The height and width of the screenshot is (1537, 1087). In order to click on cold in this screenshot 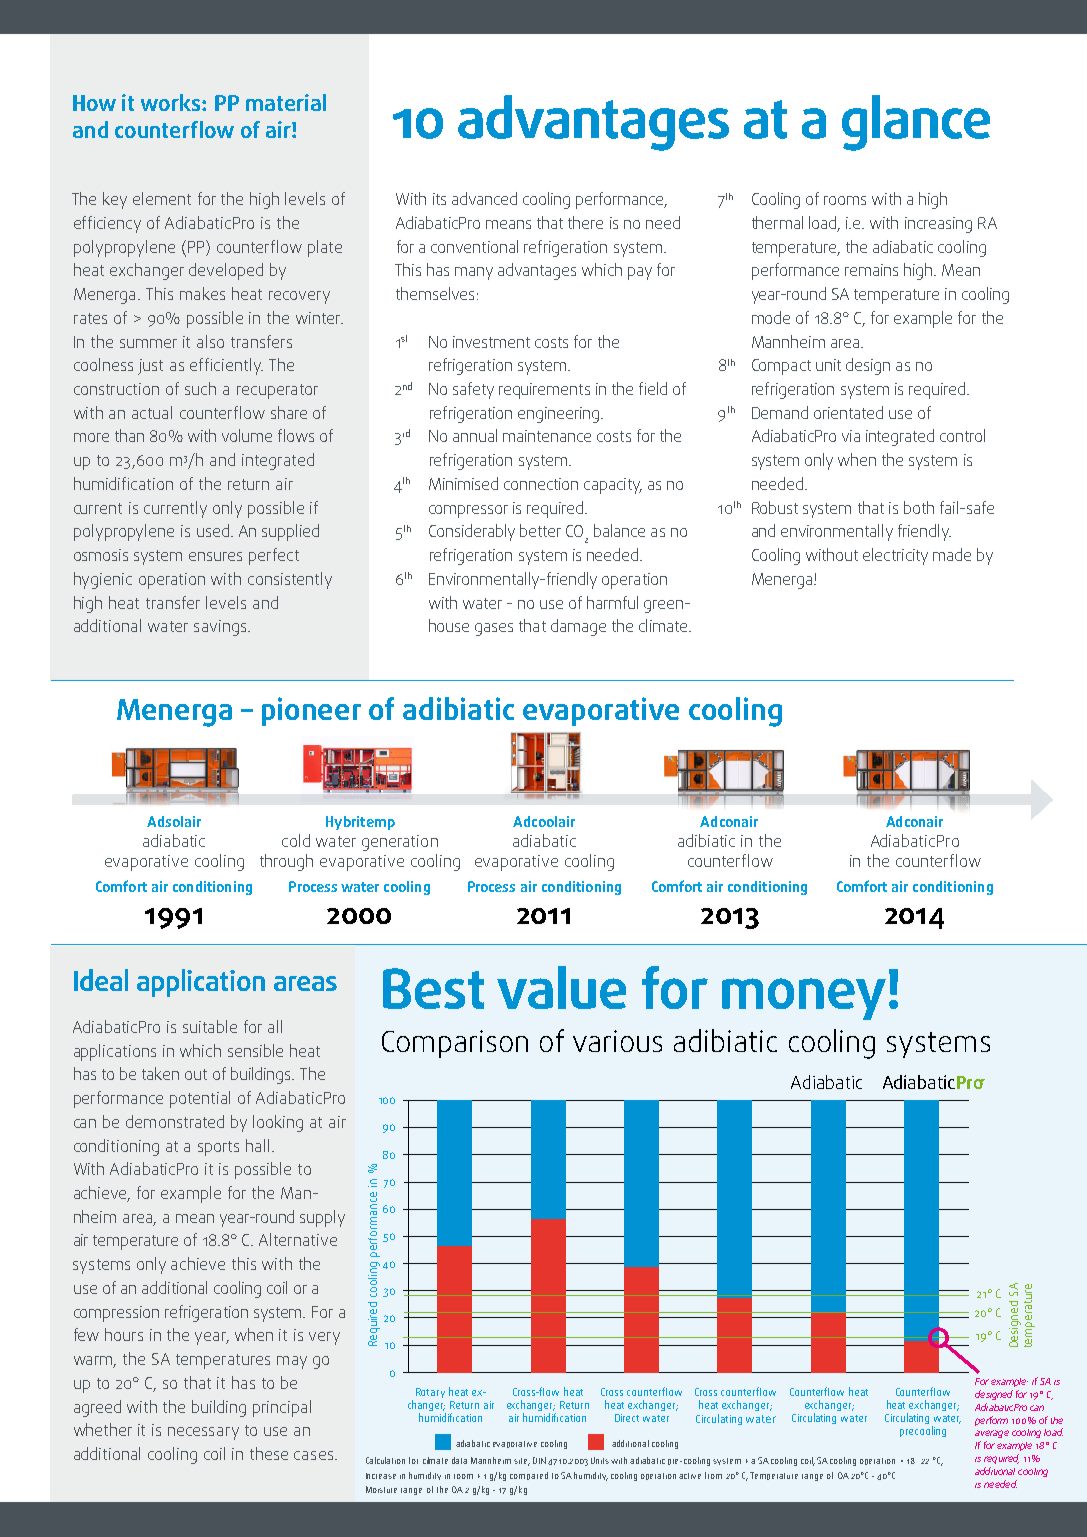, I will do `click(296, 840)`.
